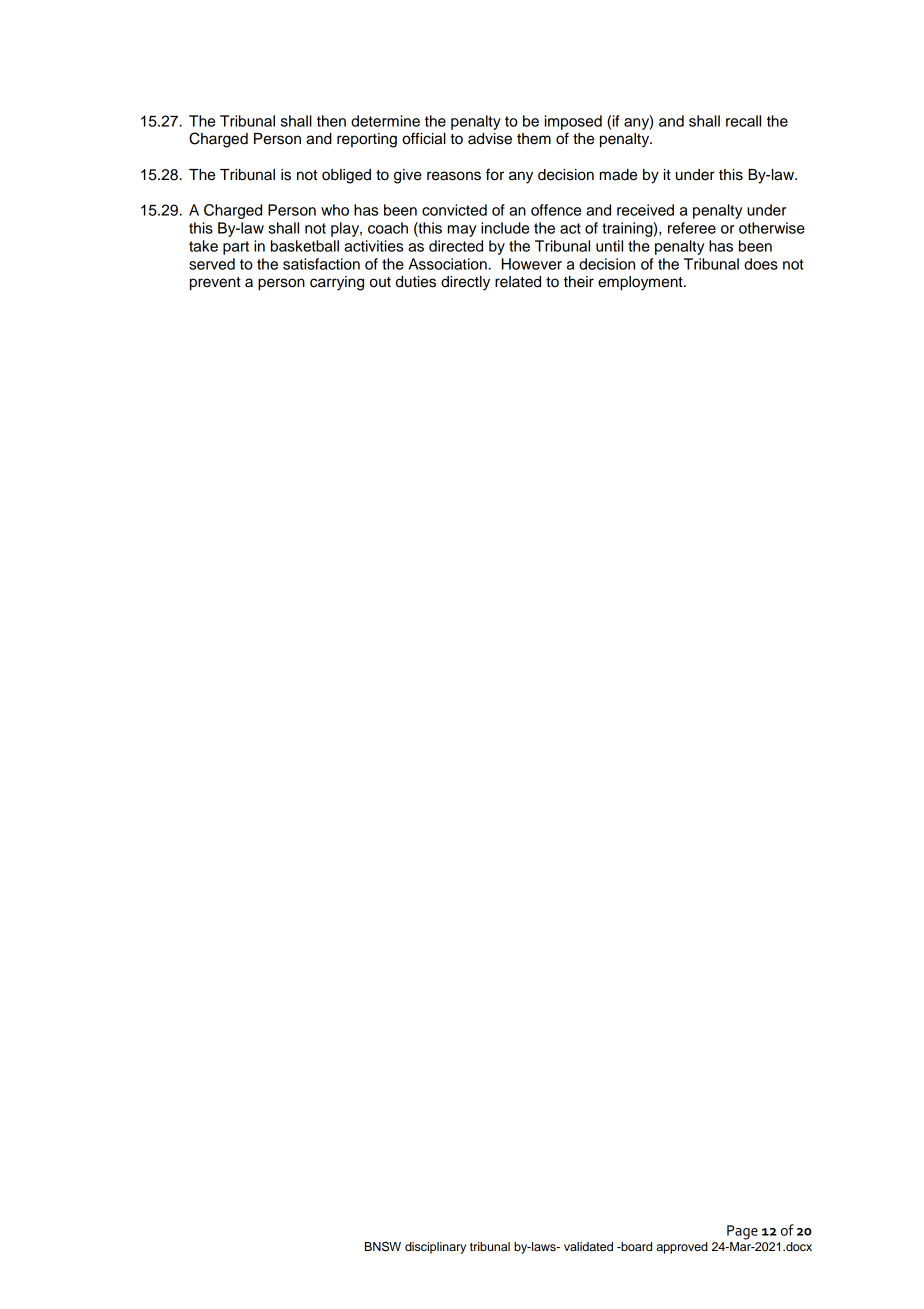  Describe the element at coordinates (743, 121) in the page. I see `recall` at that location.
